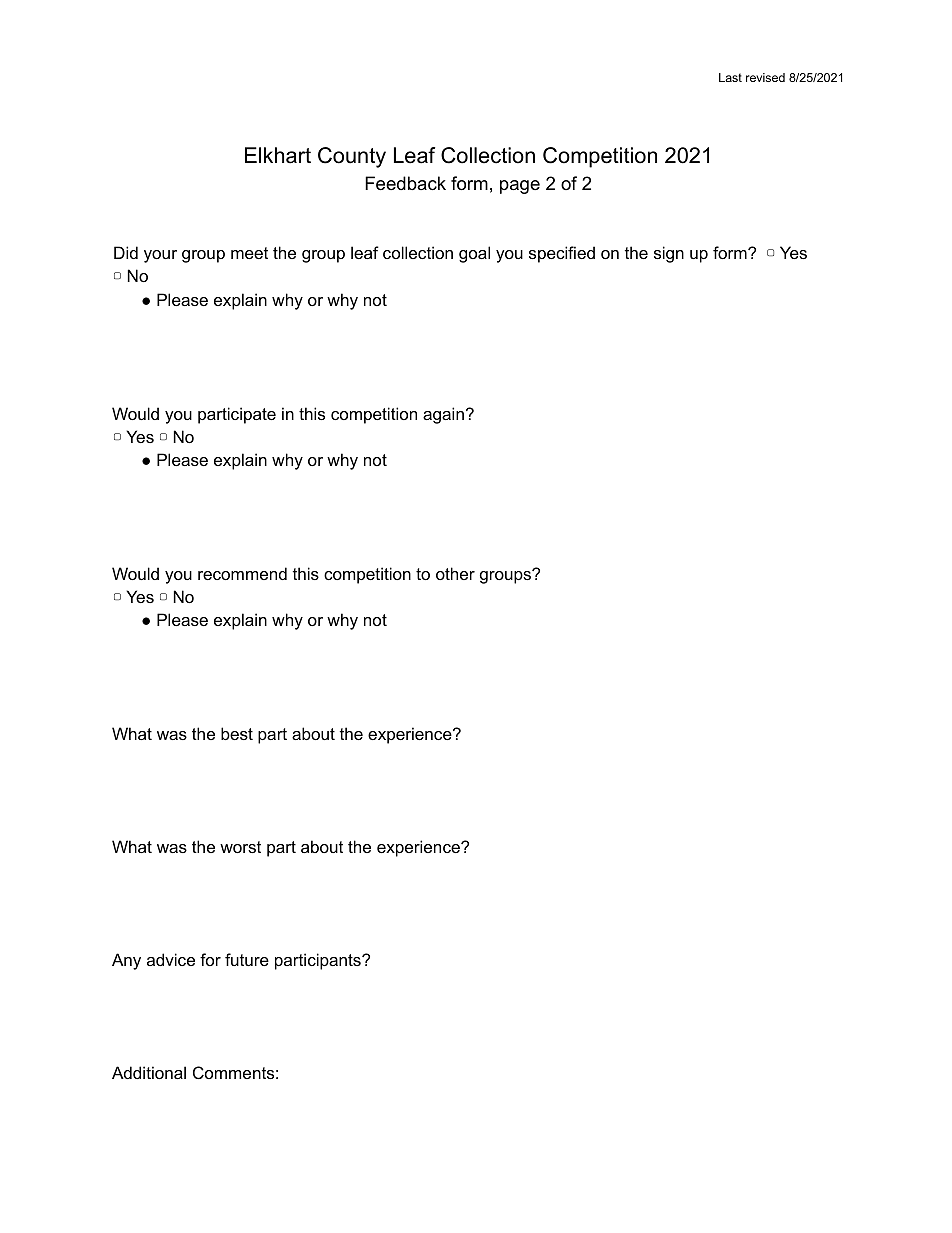 This page has height=1233, width=952. I want to click on Additional, so click(149, 1072).
